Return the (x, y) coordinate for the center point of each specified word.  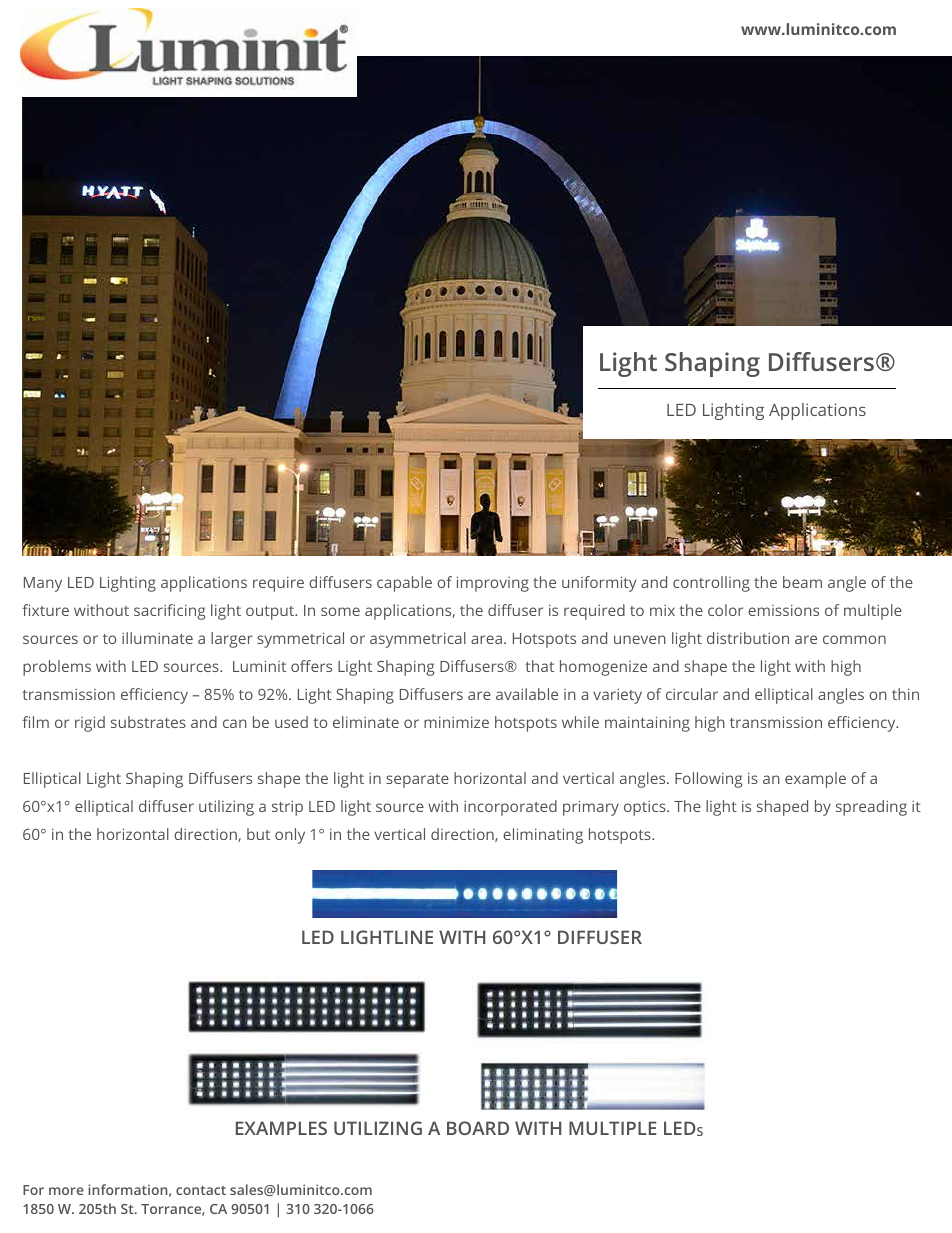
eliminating (543, 836)
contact (201, 1190)
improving (493, 584)
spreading (871, 808)
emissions (783, 610)
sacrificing (169, 612)
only (290, 836)
